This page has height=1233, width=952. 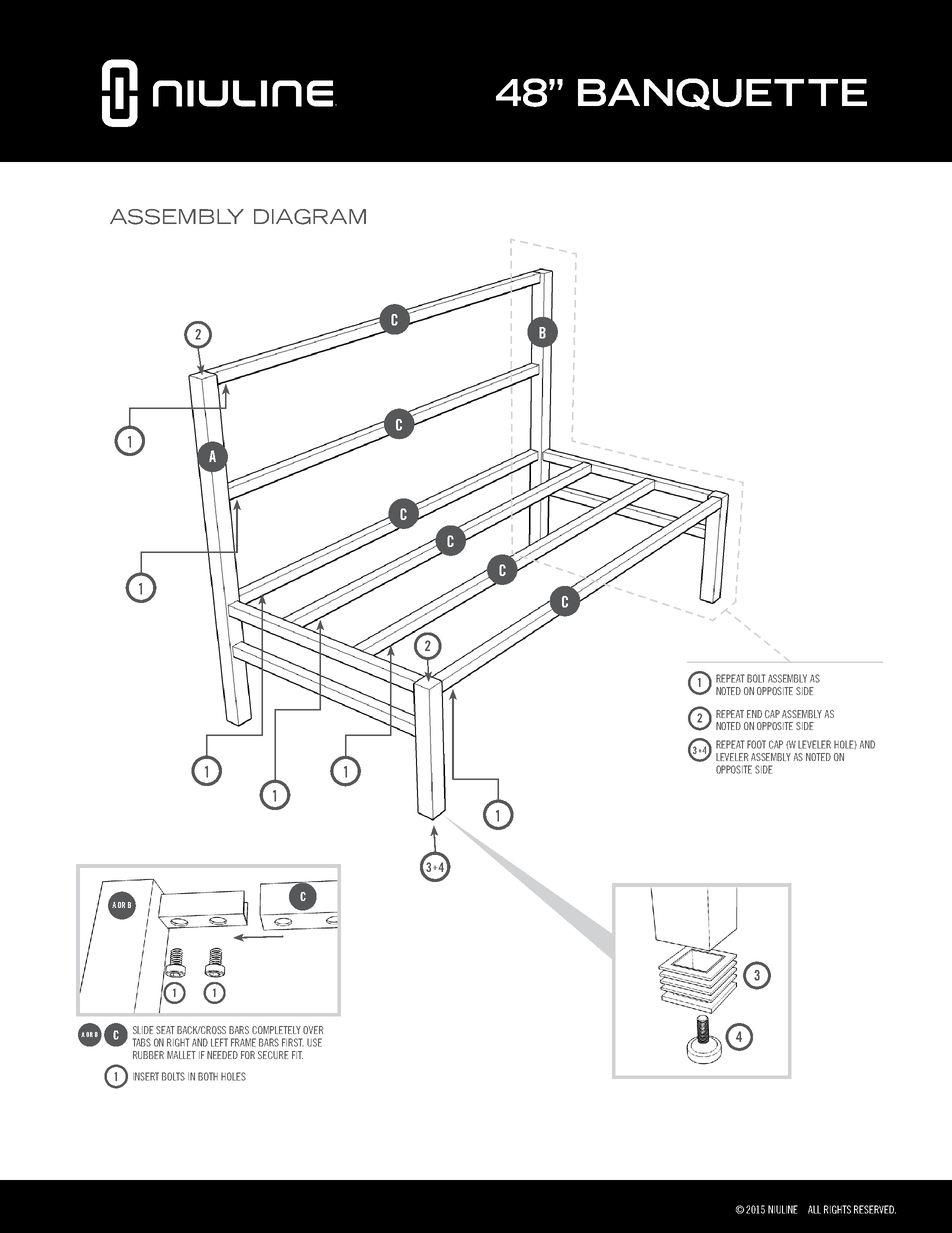 I want to click on OVER, so click(x=313, y=1030).
